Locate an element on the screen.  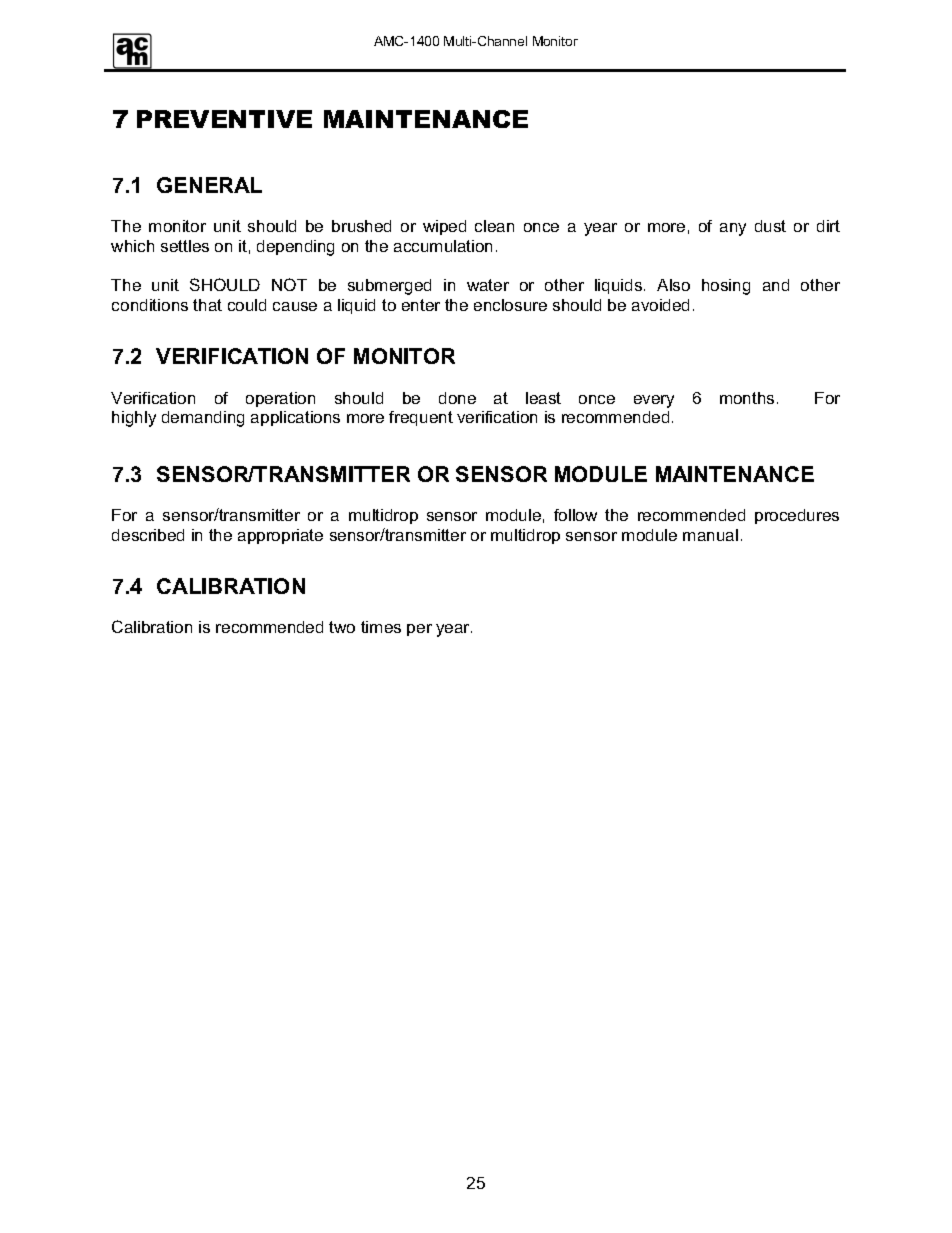
procedures is located at coordinates (797, 516).
